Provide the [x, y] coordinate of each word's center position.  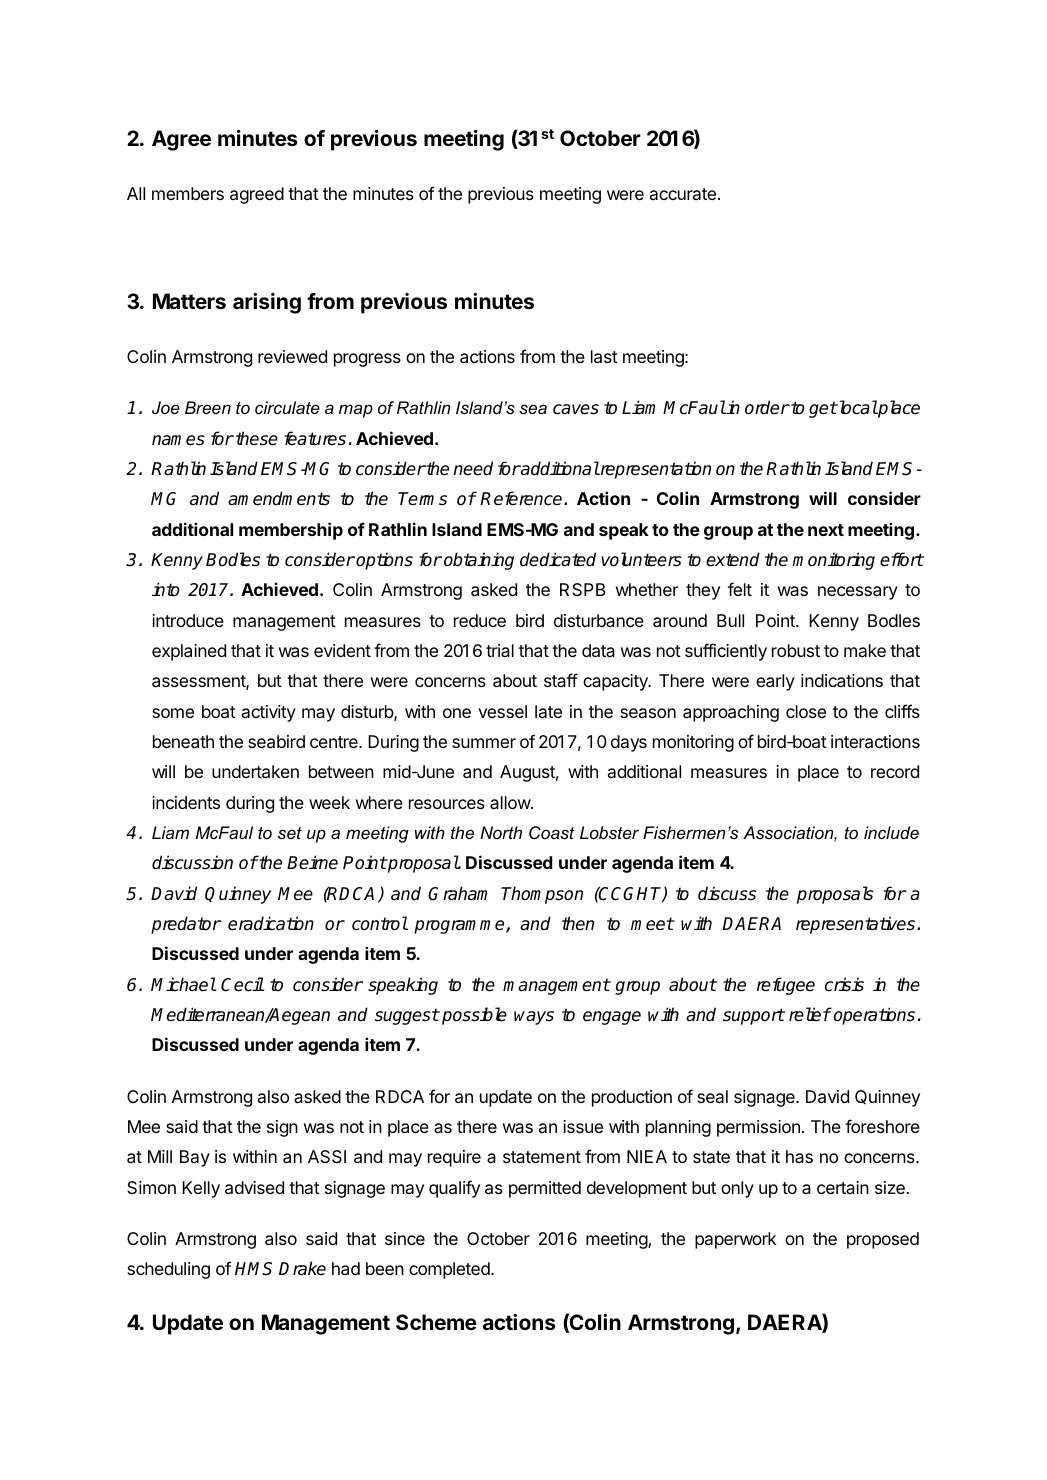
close [806, 711]
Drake [302, 1268]
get [823, 409]
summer [484, 743]
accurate [683, 194]
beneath [183, 742]
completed [450, 1270]
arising [267, 303]
